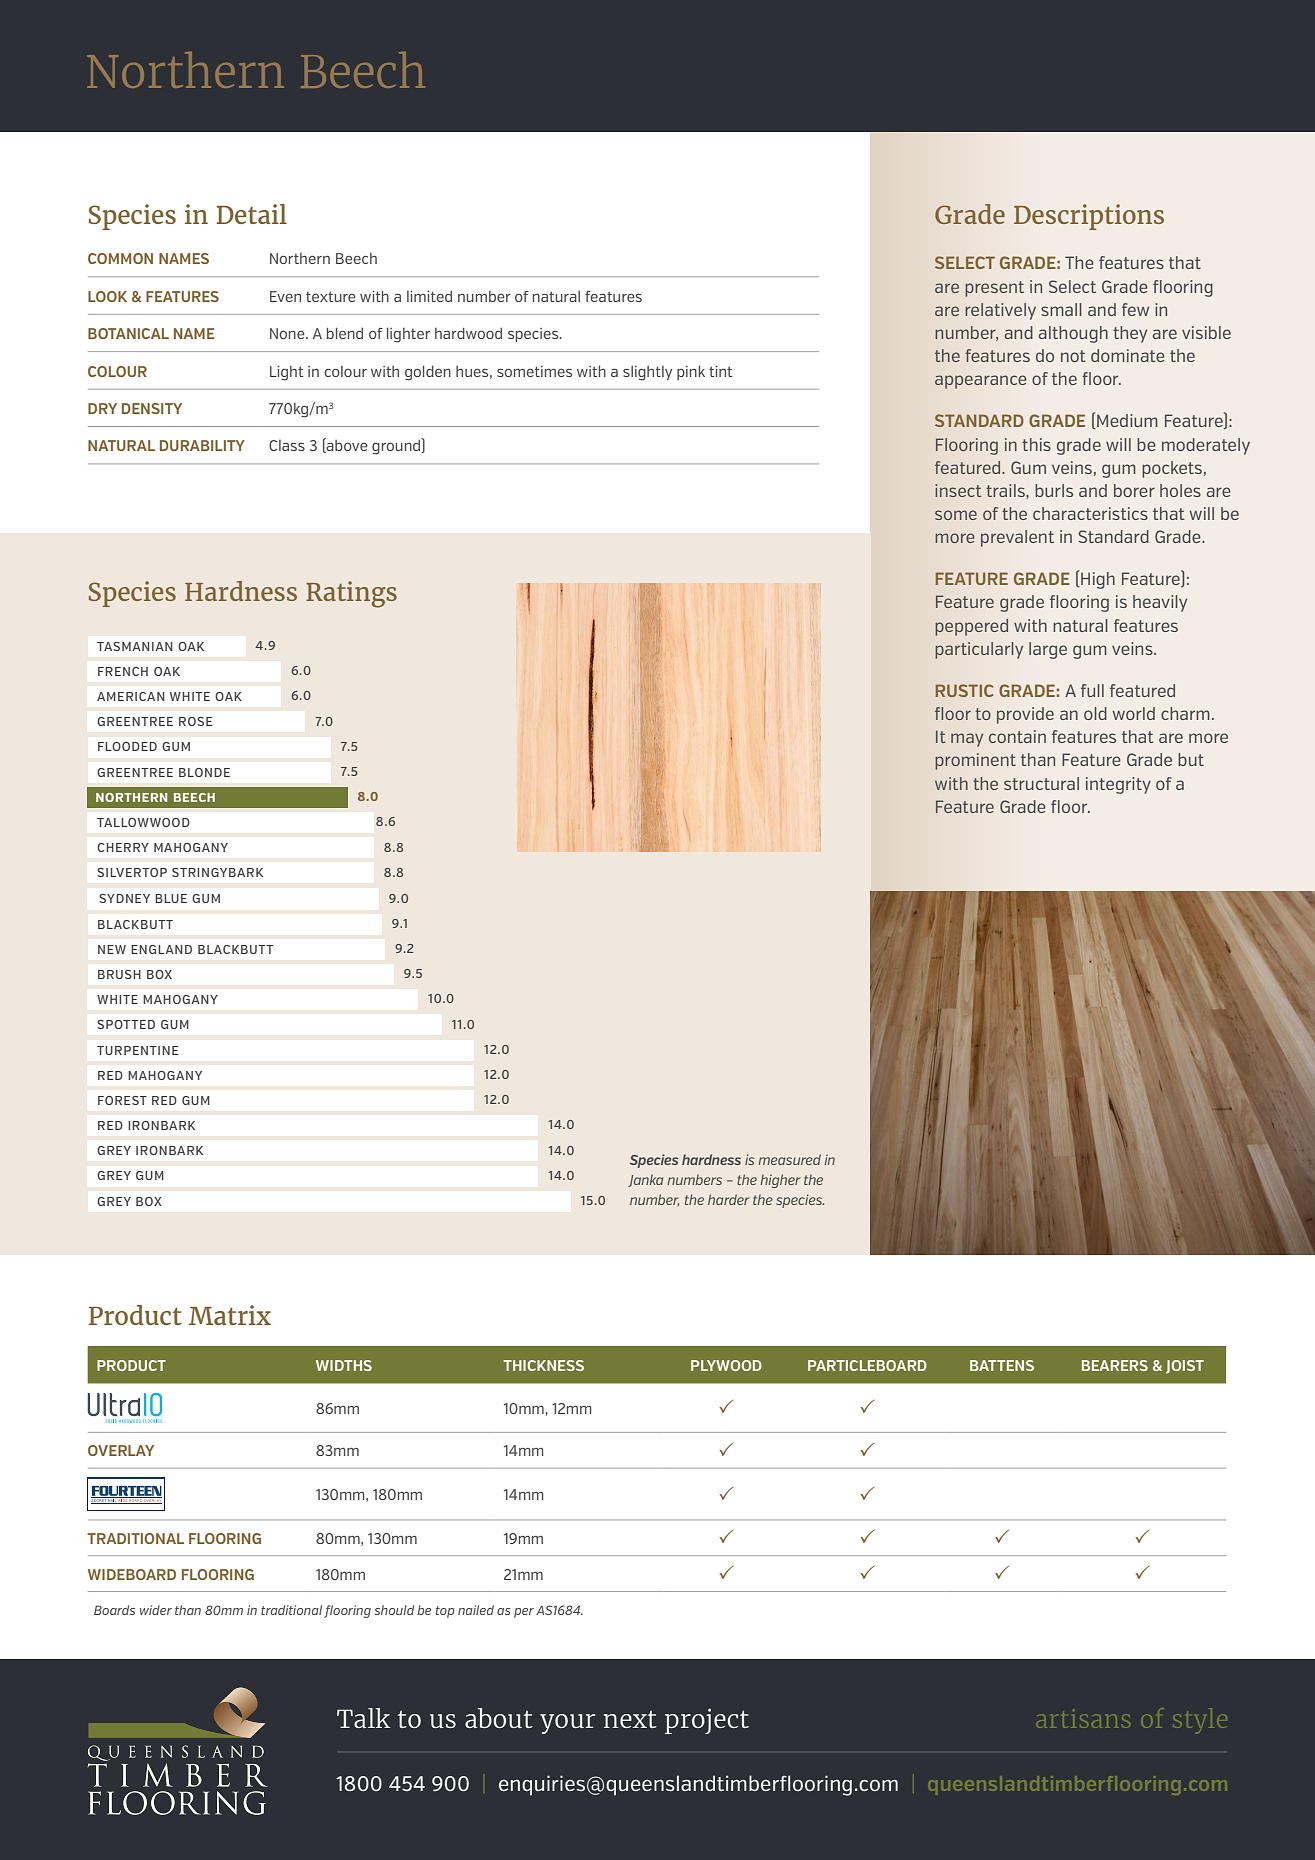  Describe the element at coordinates (156, 1610) in the page. I see `wider` at that location.
